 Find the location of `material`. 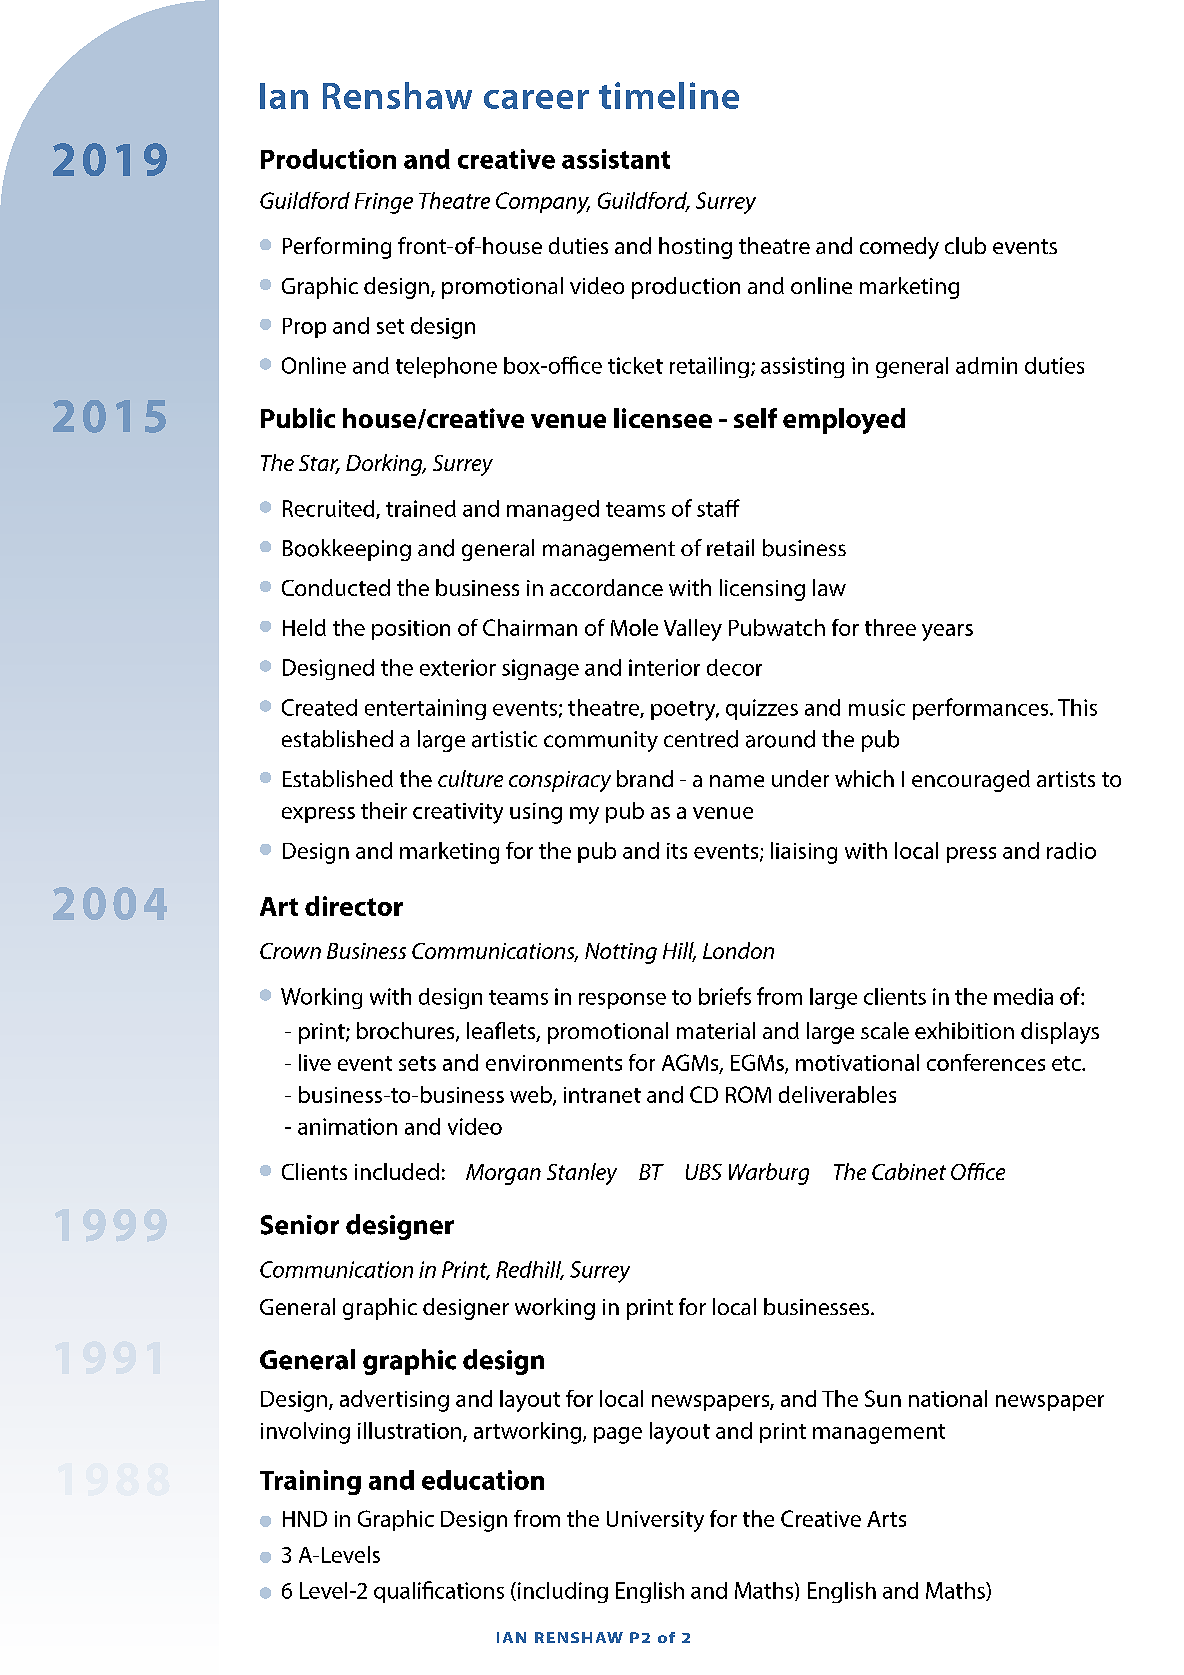

material is located at coordinates (716, 1030).
